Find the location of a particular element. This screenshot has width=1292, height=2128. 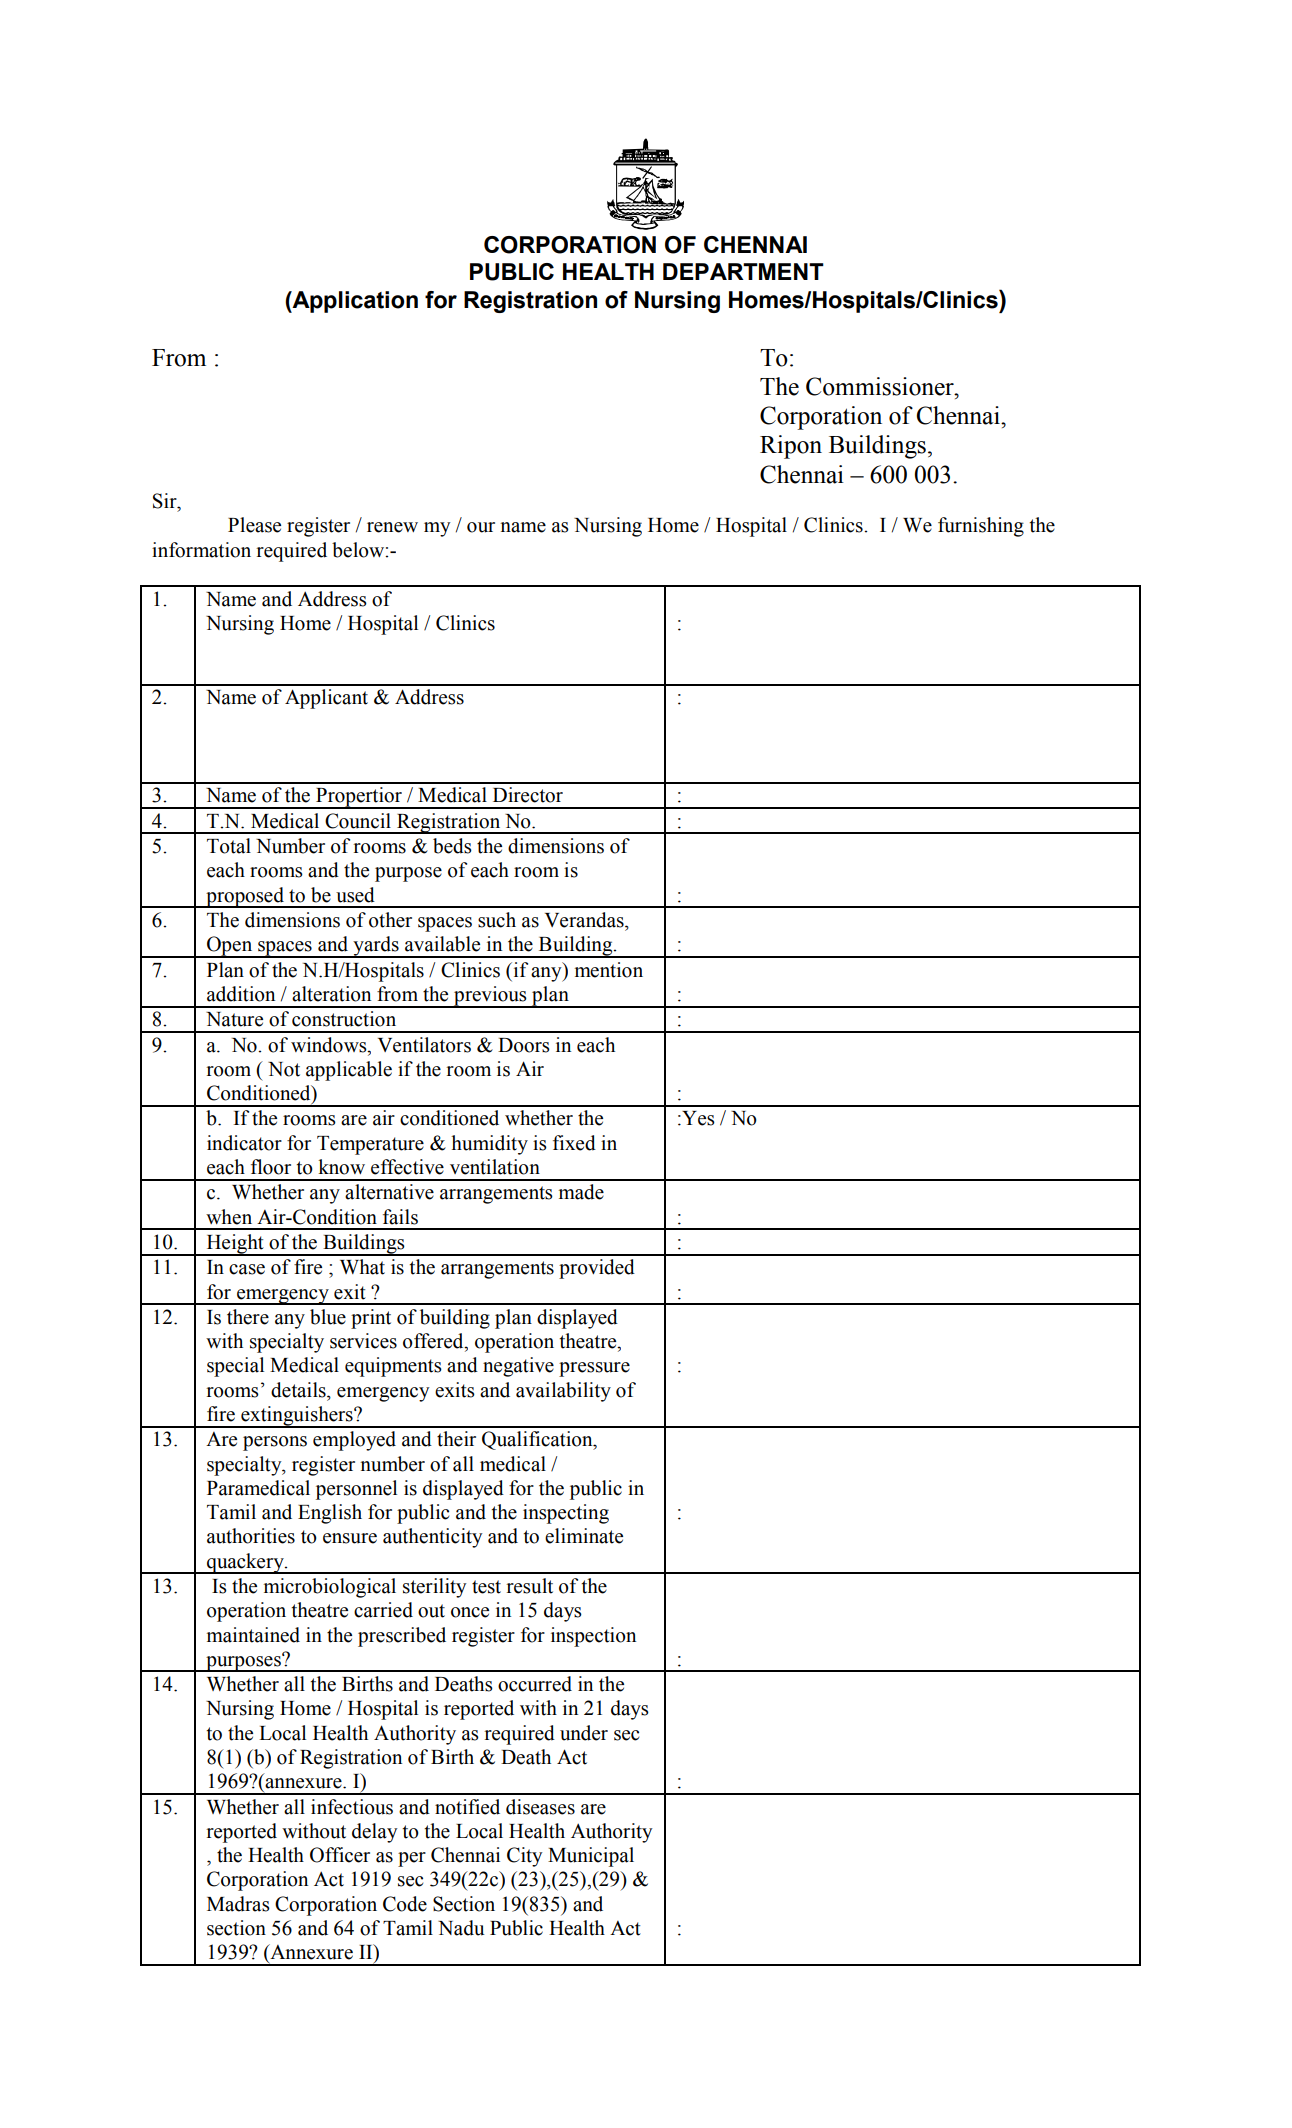

DEPARTMENT is located at coordinates (743, 271).
